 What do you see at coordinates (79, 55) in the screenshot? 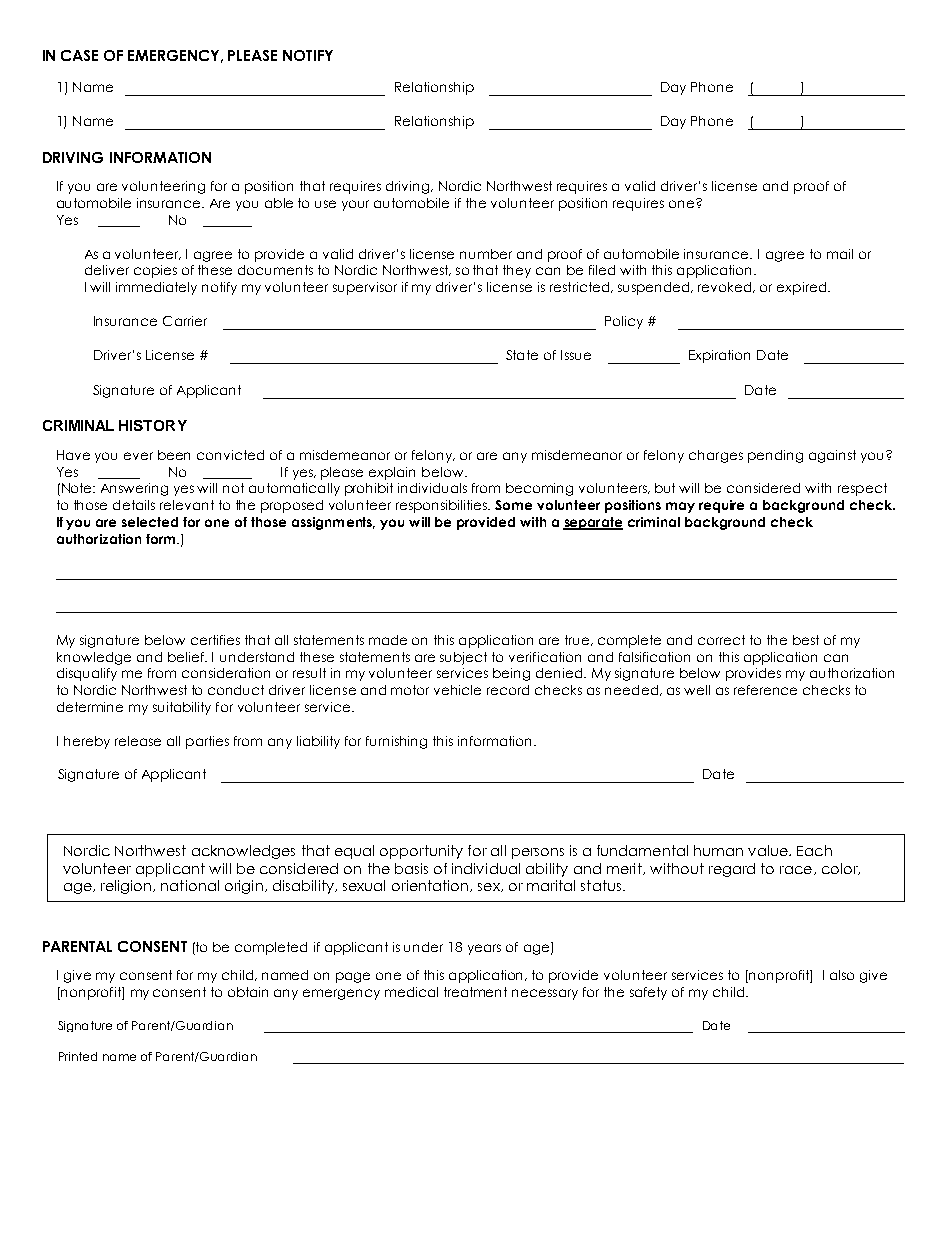
I see `CASE` at bounding box center [79, 55].
